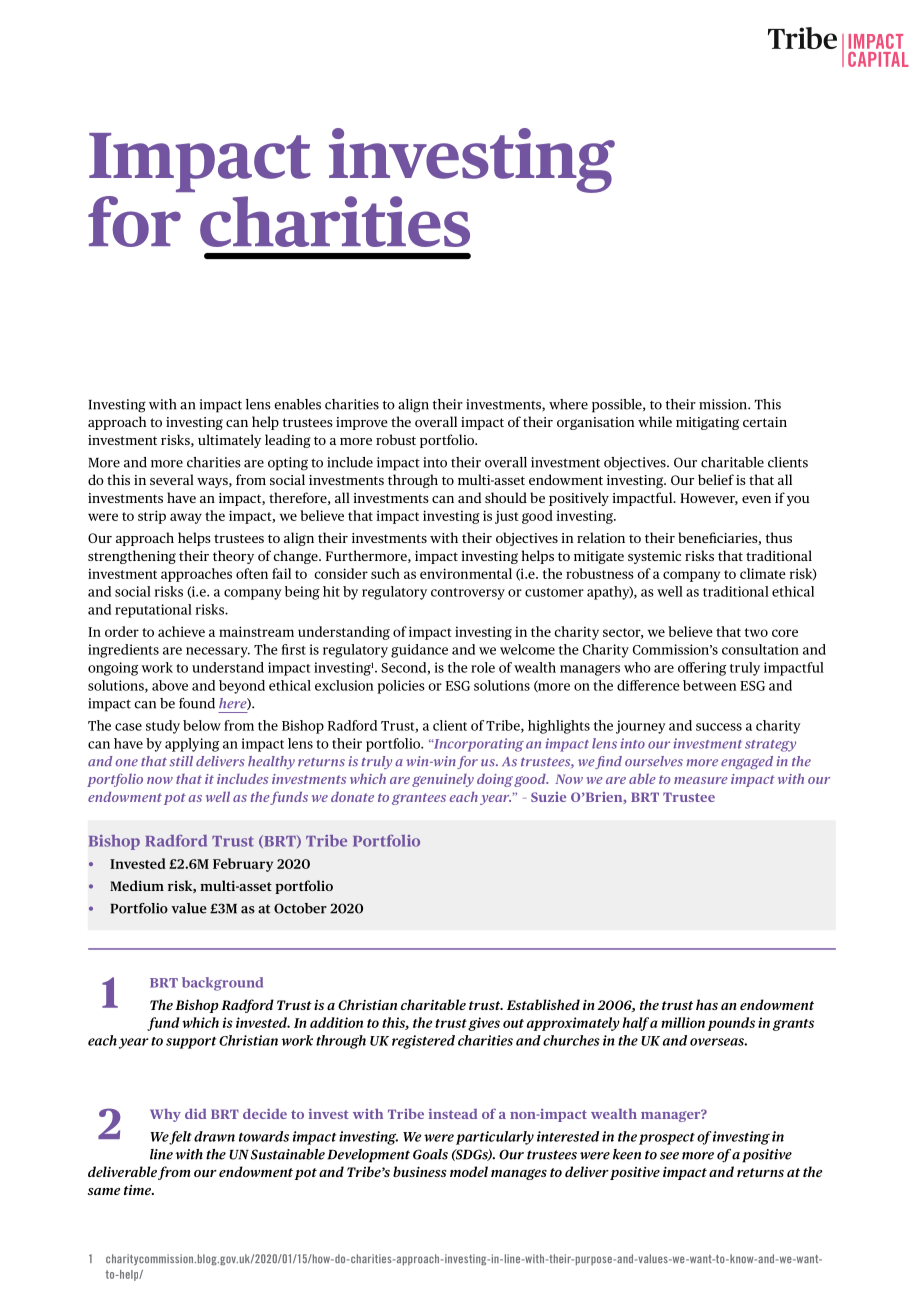 This screenshot has width=924, height=1308. I want to click on felt, so click(180, 1138).
